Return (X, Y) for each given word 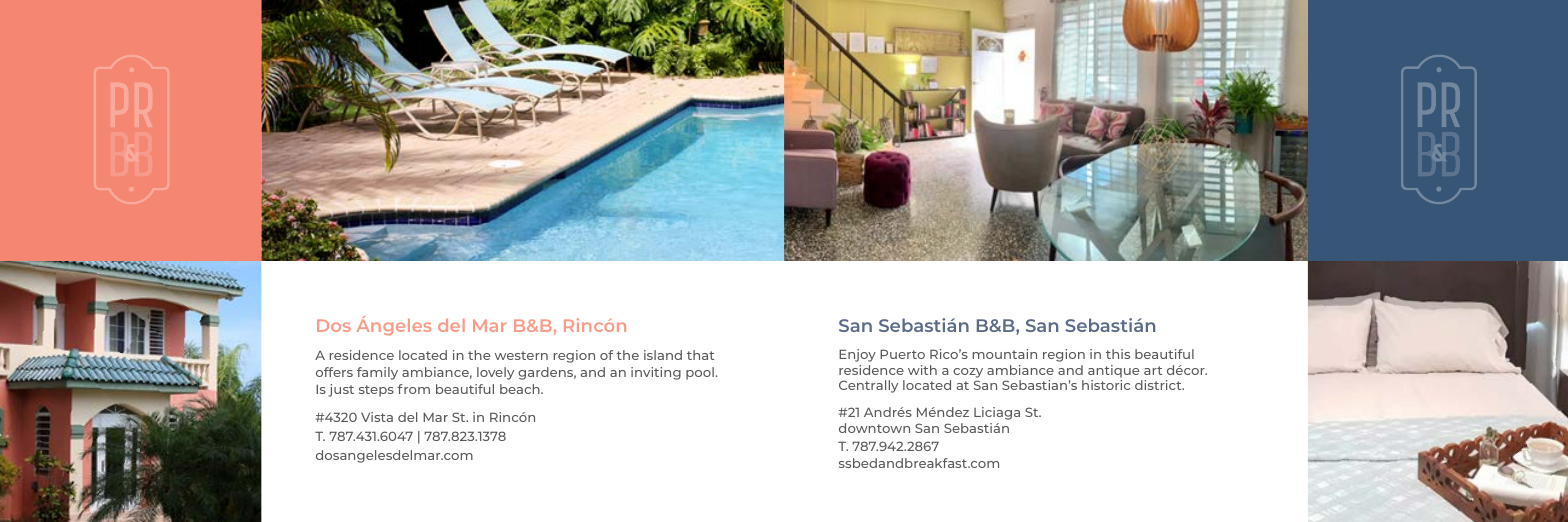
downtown (874, 428)
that (700, 355)
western (521, 355)
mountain (1005, 354)
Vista (377, 417)
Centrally (868, 386)
